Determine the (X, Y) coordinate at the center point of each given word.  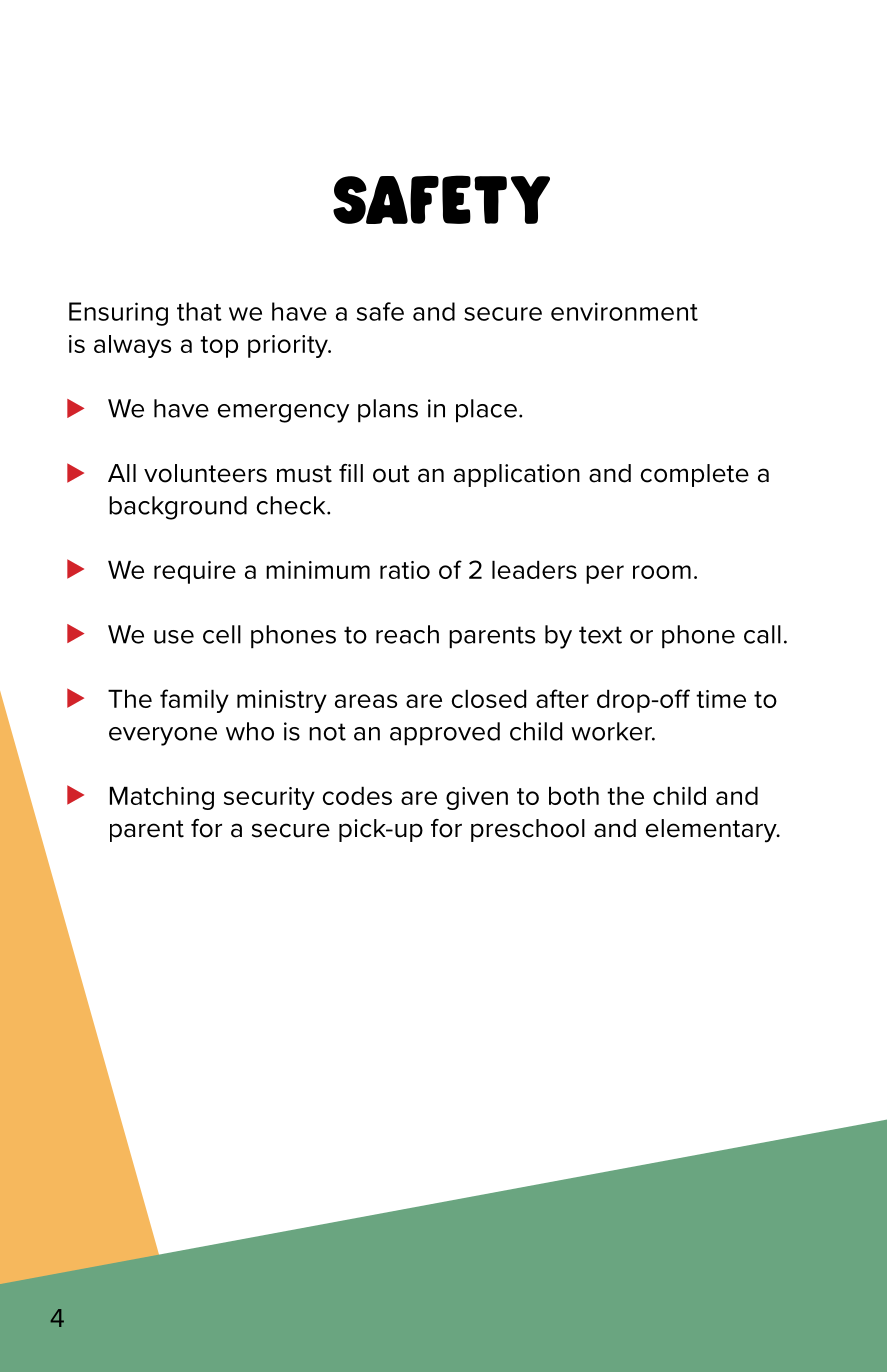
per (605, 574)
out (391, 474)
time (721, 699)
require (195, 572)
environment (624, 311)
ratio (405, 570)
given (477, 798)
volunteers (205, 473)
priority (289, 346)
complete (694, 475)
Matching (162, 798)
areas (366, 701)
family (194, 701)
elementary (712, 831)
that (199, 311)
